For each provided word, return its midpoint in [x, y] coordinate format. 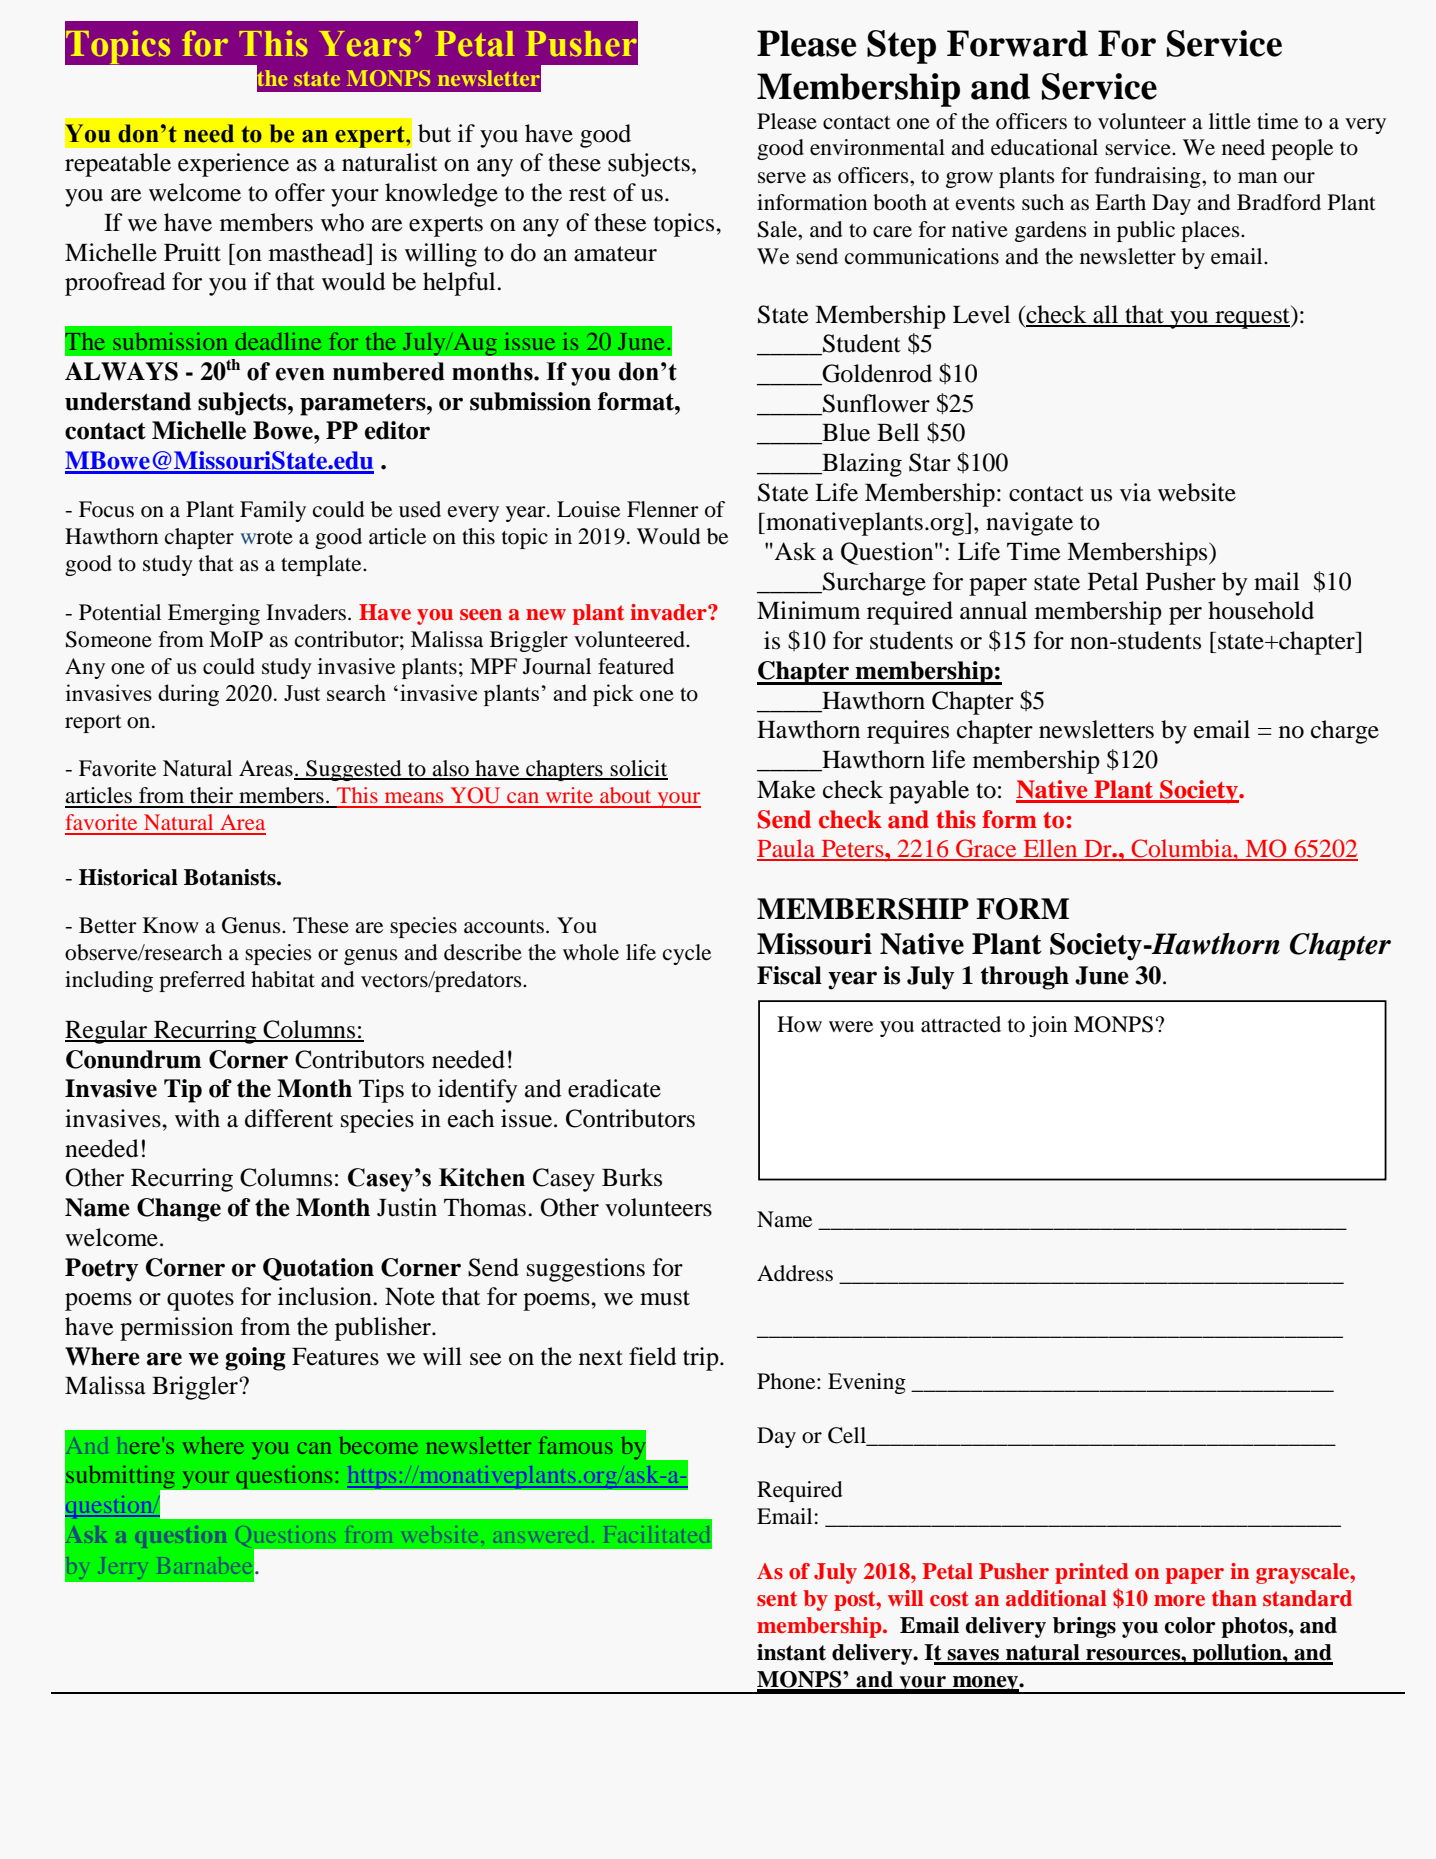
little [1230, 121]
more [1179, 1601]
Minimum [809, 610]
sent [777, 1599]
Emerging [214, 614]
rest [587, 194]
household [1261, 610]
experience [233, 165]
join [1048, 1026]
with [197, 1118]
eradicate [614, 1088]
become [378, 1445]
